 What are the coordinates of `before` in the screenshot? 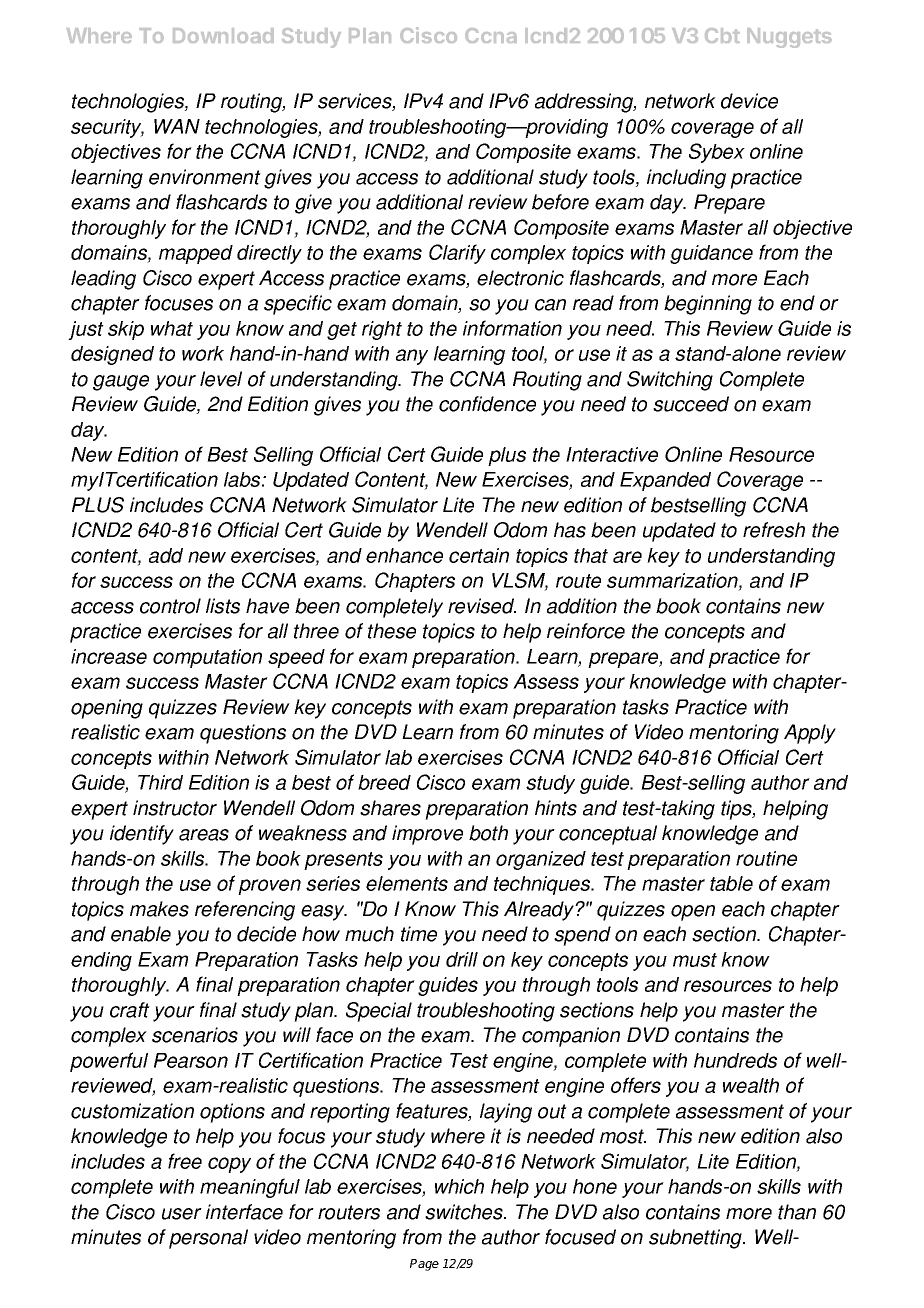 It's located at (560, 202).
